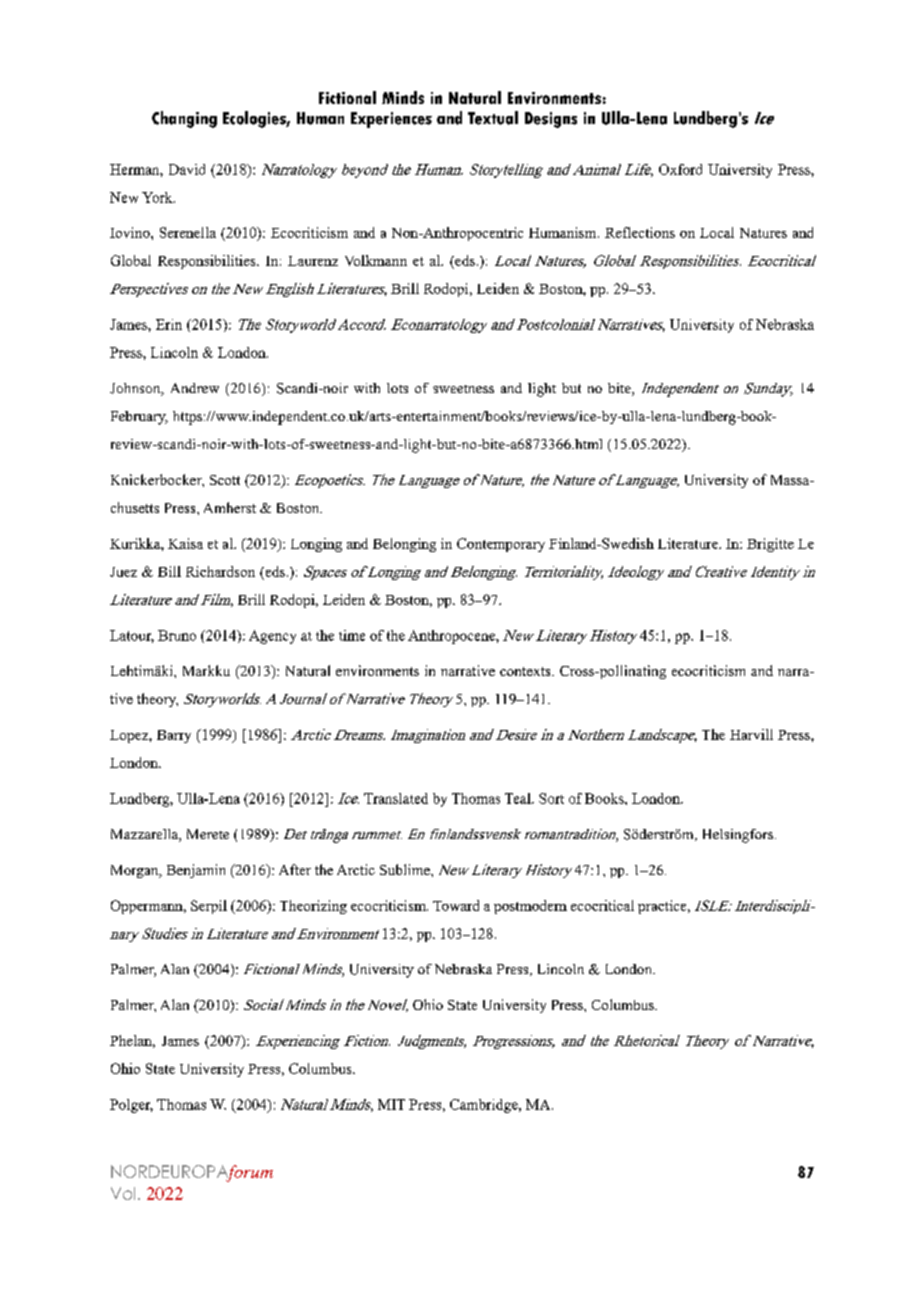 Image resolution: width=924 pixels, height=1308 pixels. I want to click on Barry, so click(174, 736).
